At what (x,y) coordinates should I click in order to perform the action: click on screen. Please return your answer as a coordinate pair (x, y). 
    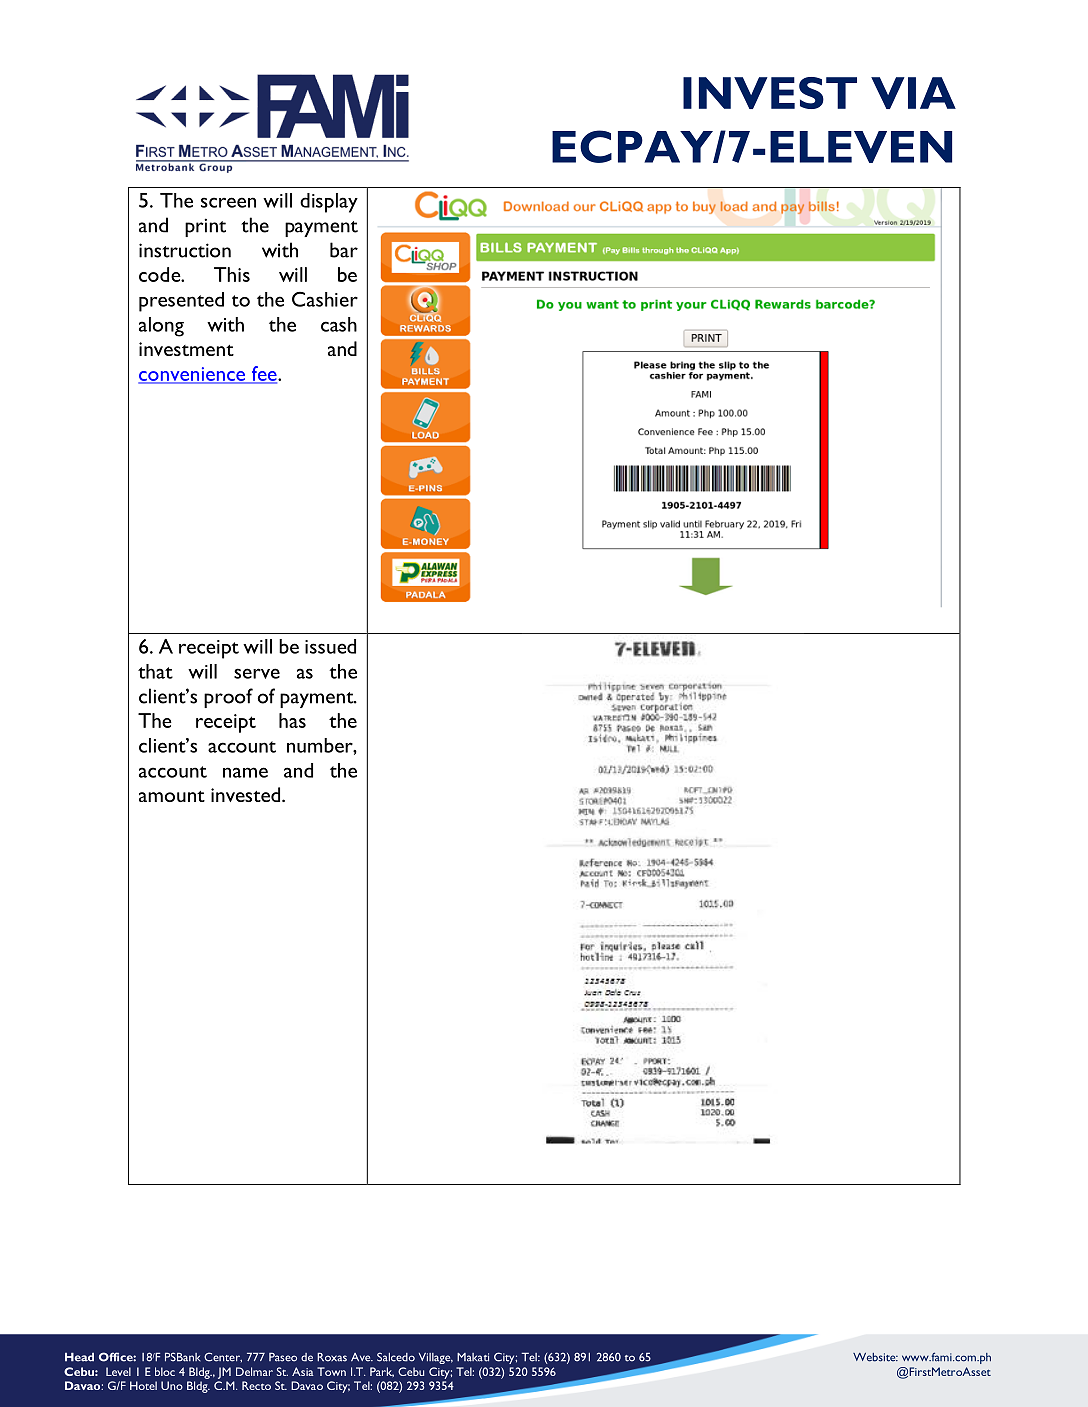
    Looking at the image, I should click on (228, 202).
